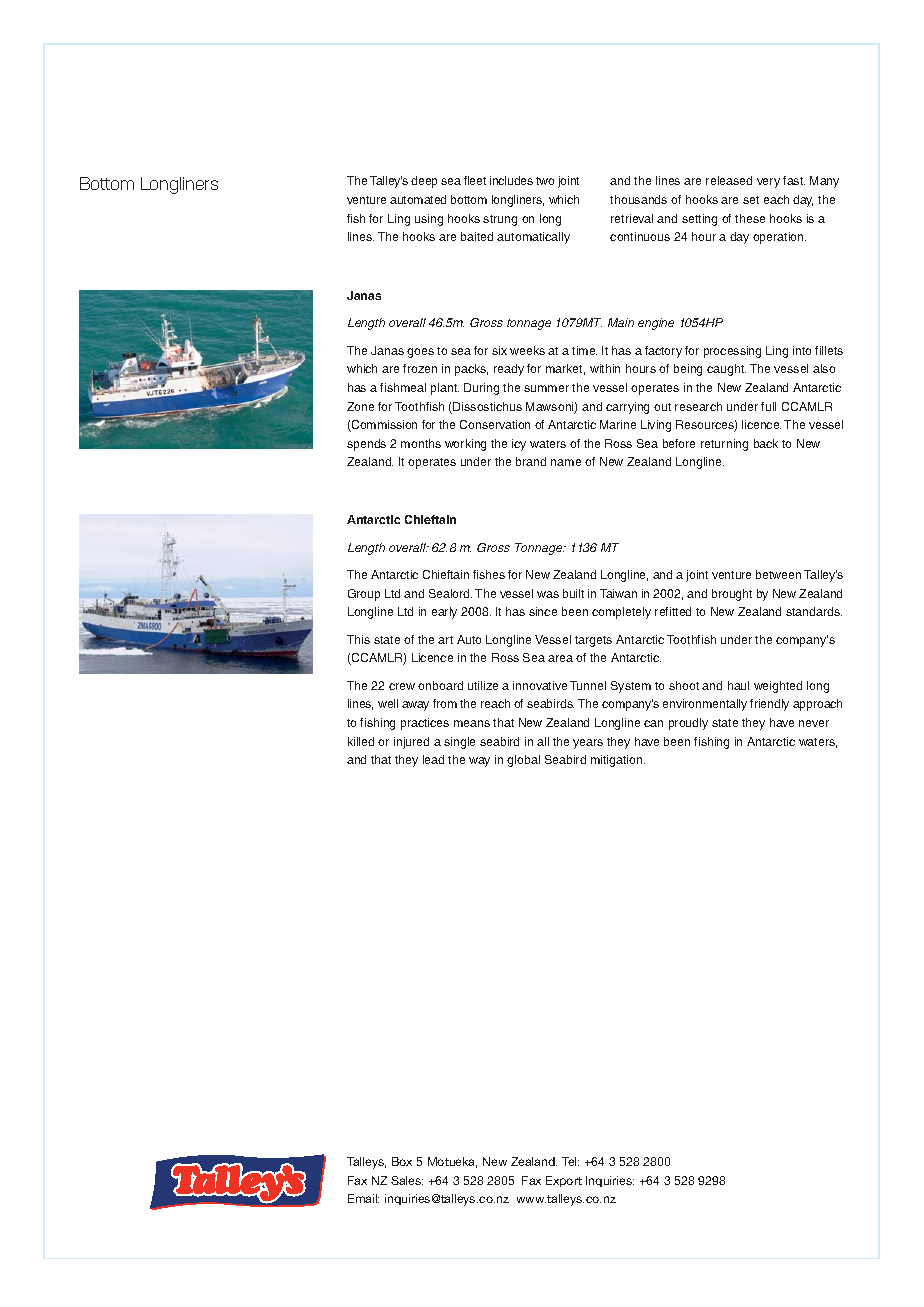 The height and width of the document is (1307, 924). Describe the element at coordinates (632, 218) in the document. I see `retrieval` at that location.
